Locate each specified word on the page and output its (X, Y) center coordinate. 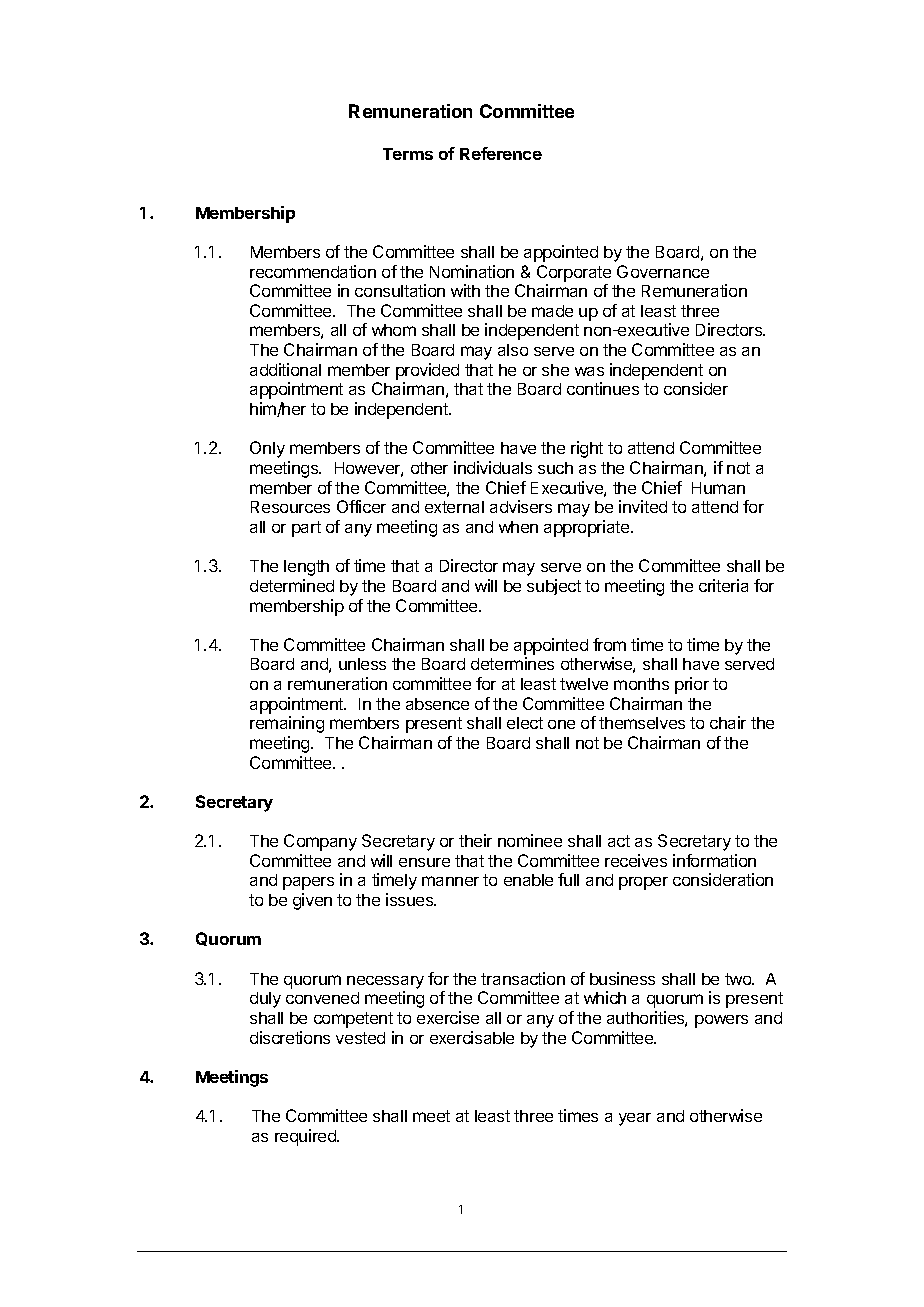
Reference (501, 153)
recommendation (313, 271)
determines (512, 663)
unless (362, 664)
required (306, 1137)
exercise (448, 1017)
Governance (663, 271)
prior (692, 685)
